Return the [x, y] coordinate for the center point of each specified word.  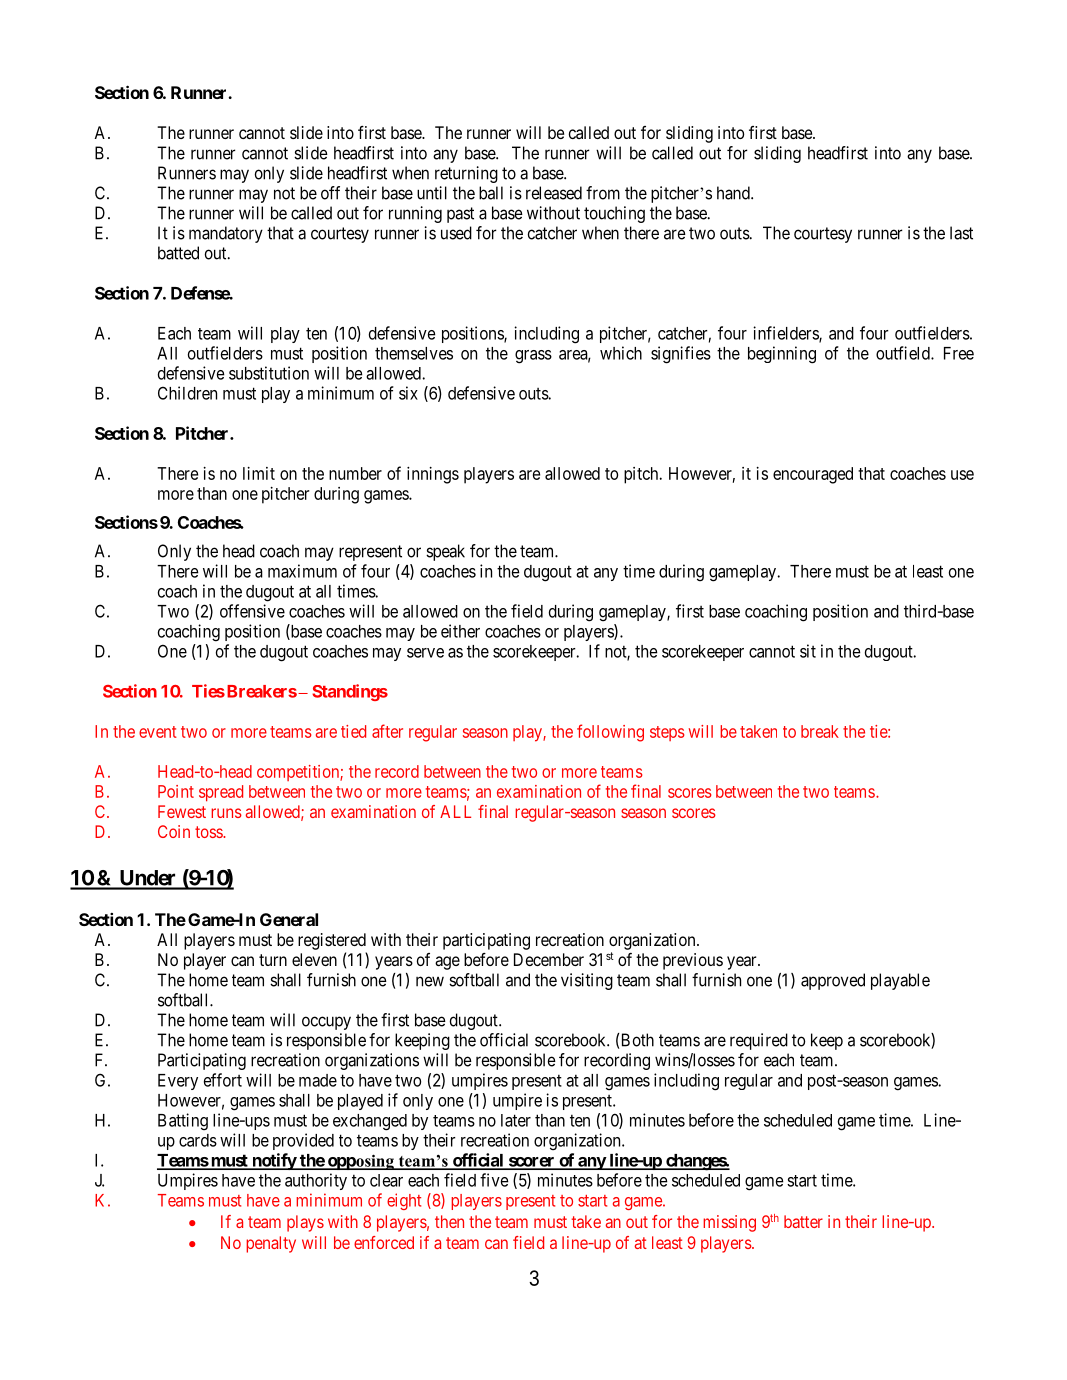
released [554, 193]
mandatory [226, 234]
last [961, 233]
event [158, 732]
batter [803, 1221]
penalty [271, 1244]
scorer [531, 1163]
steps [667, 733]
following [610, 733]
